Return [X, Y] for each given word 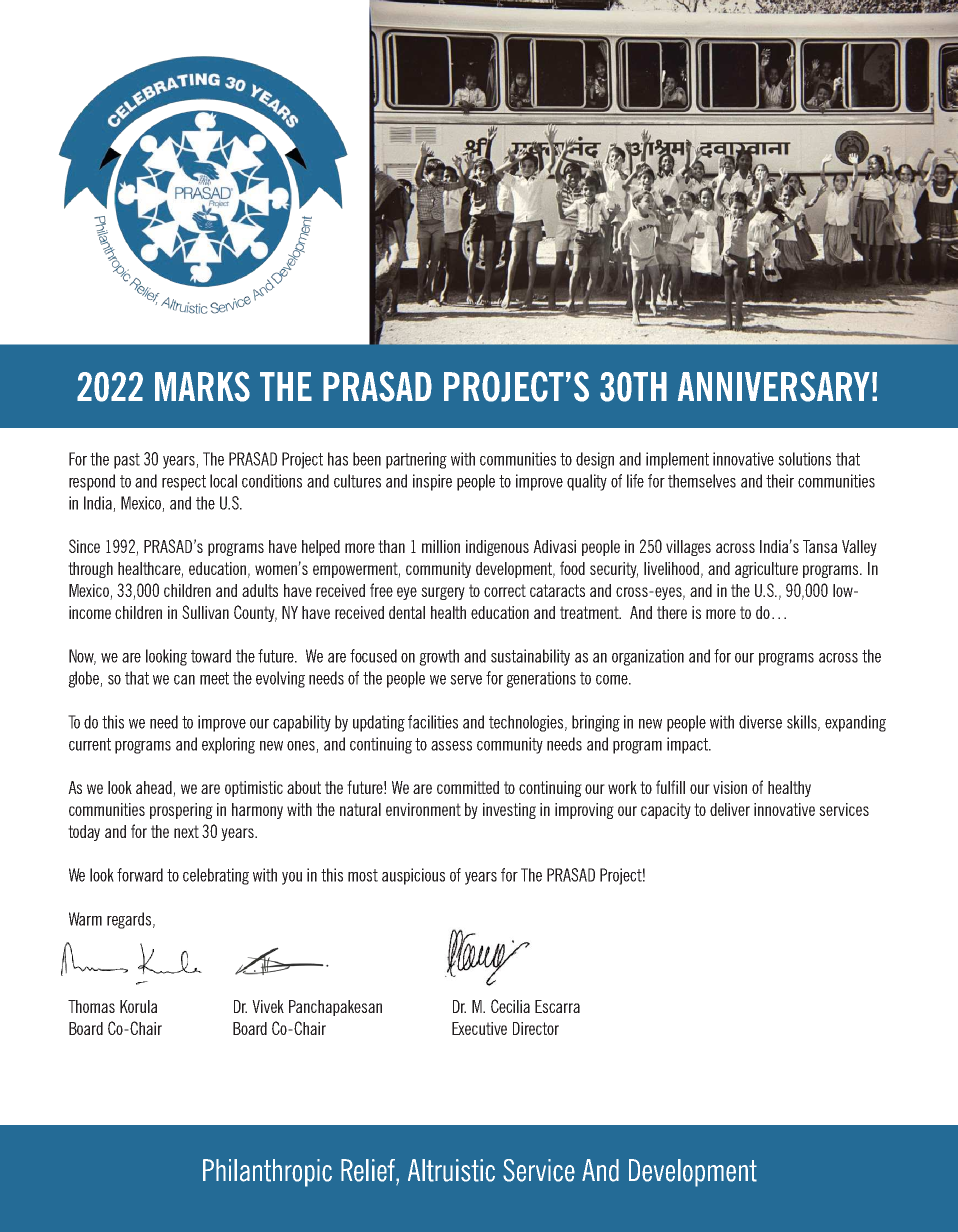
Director [536, 1028]
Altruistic [451, 1170]
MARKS [202, 386]
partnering [416, 460]
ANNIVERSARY [774, 386]
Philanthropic [267, 1173]
